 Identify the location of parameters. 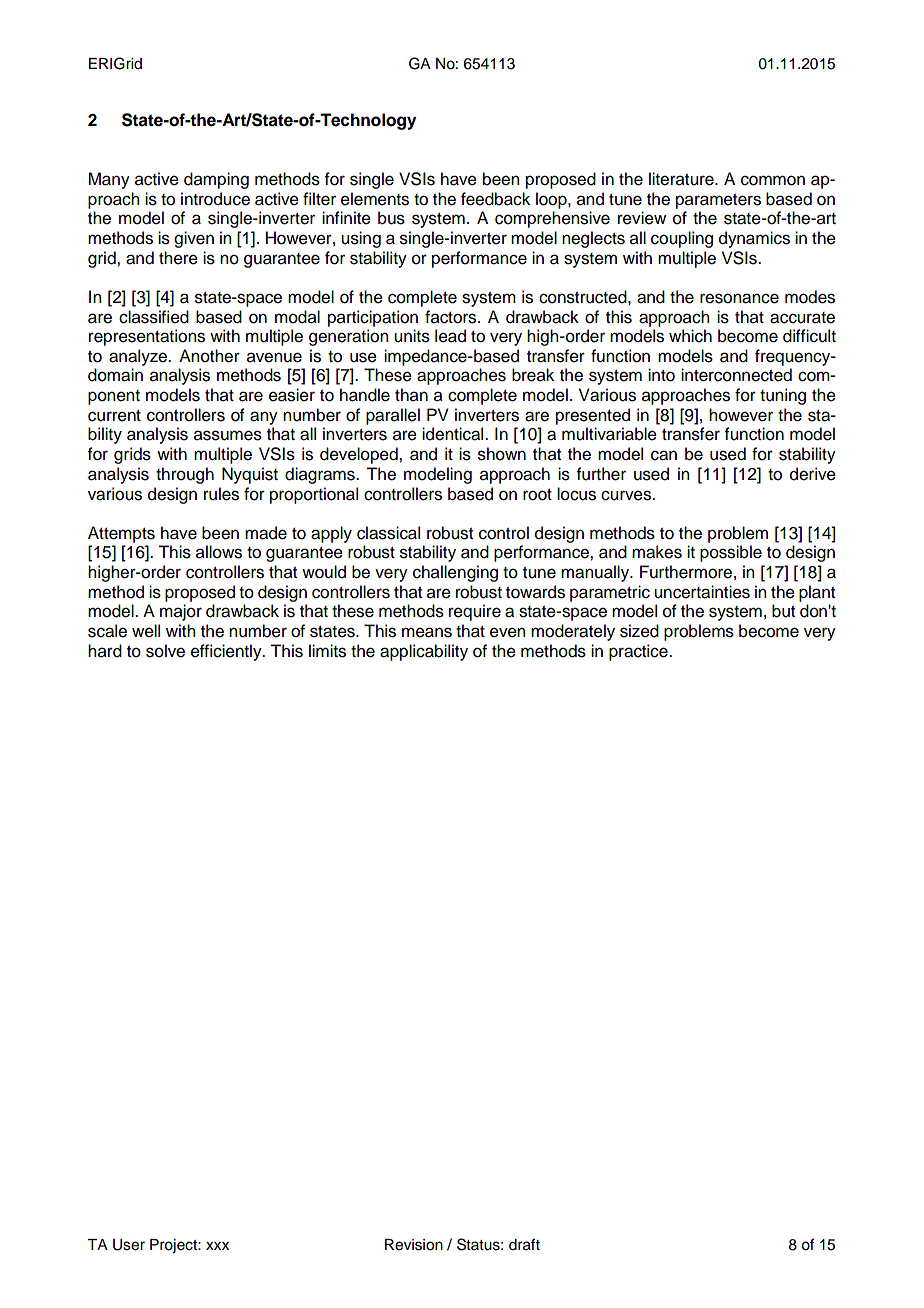
(718, 201).
